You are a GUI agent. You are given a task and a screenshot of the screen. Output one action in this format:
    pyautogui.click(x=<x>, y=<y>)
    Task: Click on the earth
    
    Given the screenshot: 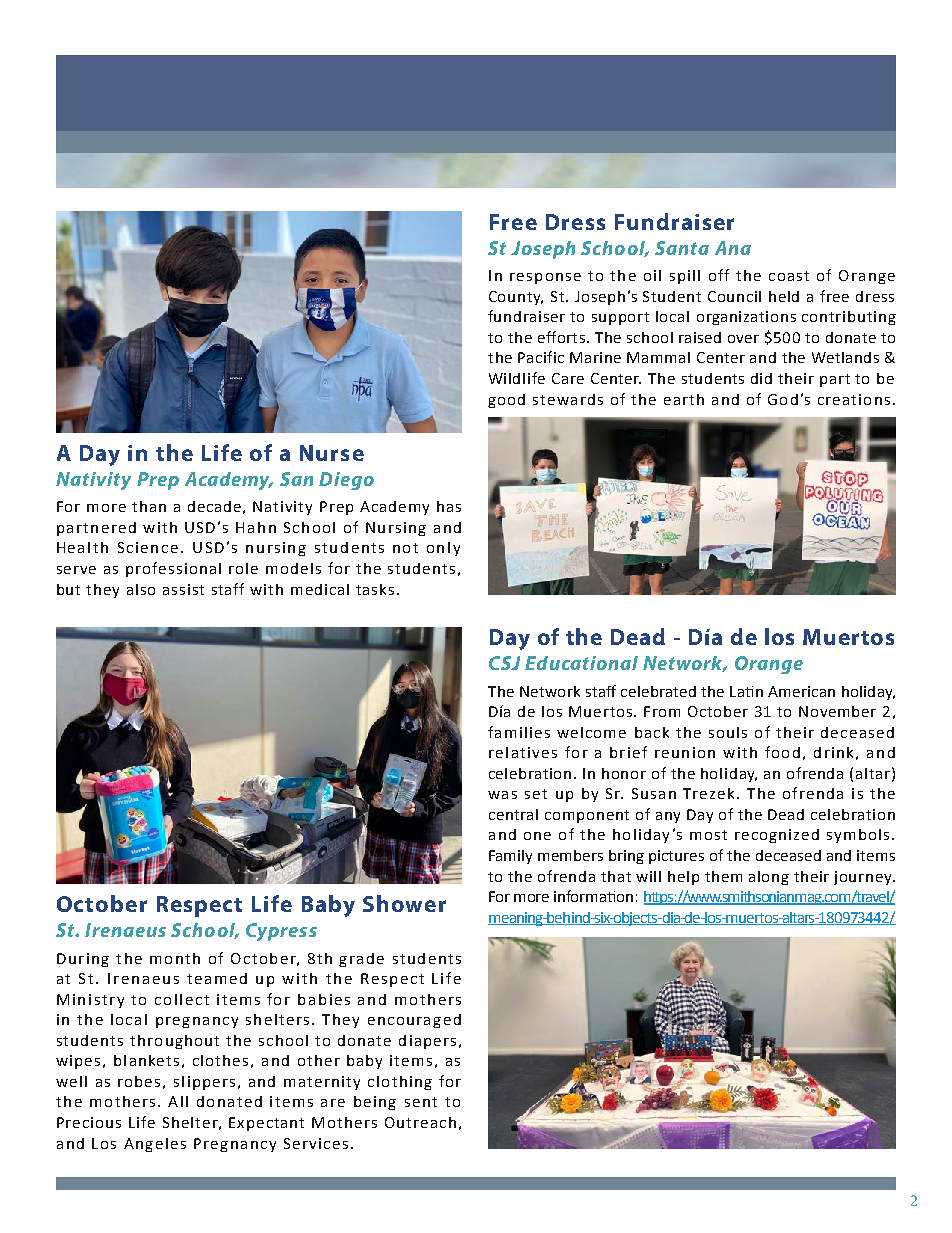 What is the action you would take?
    pyautogui.click(x=684, y=399)
